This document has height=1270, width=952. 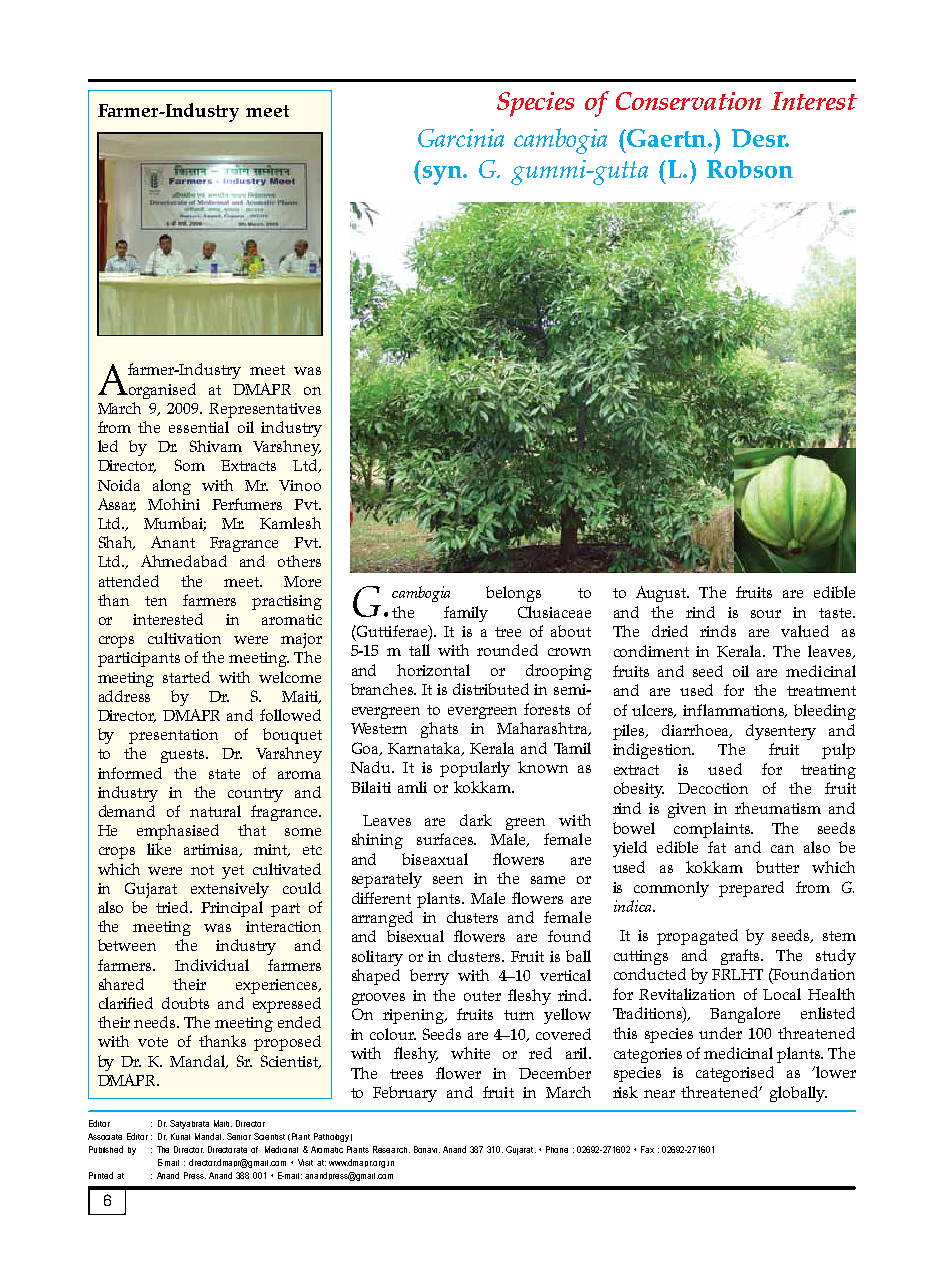 I want to click on Garcinia, so click(x=461, y=138).
